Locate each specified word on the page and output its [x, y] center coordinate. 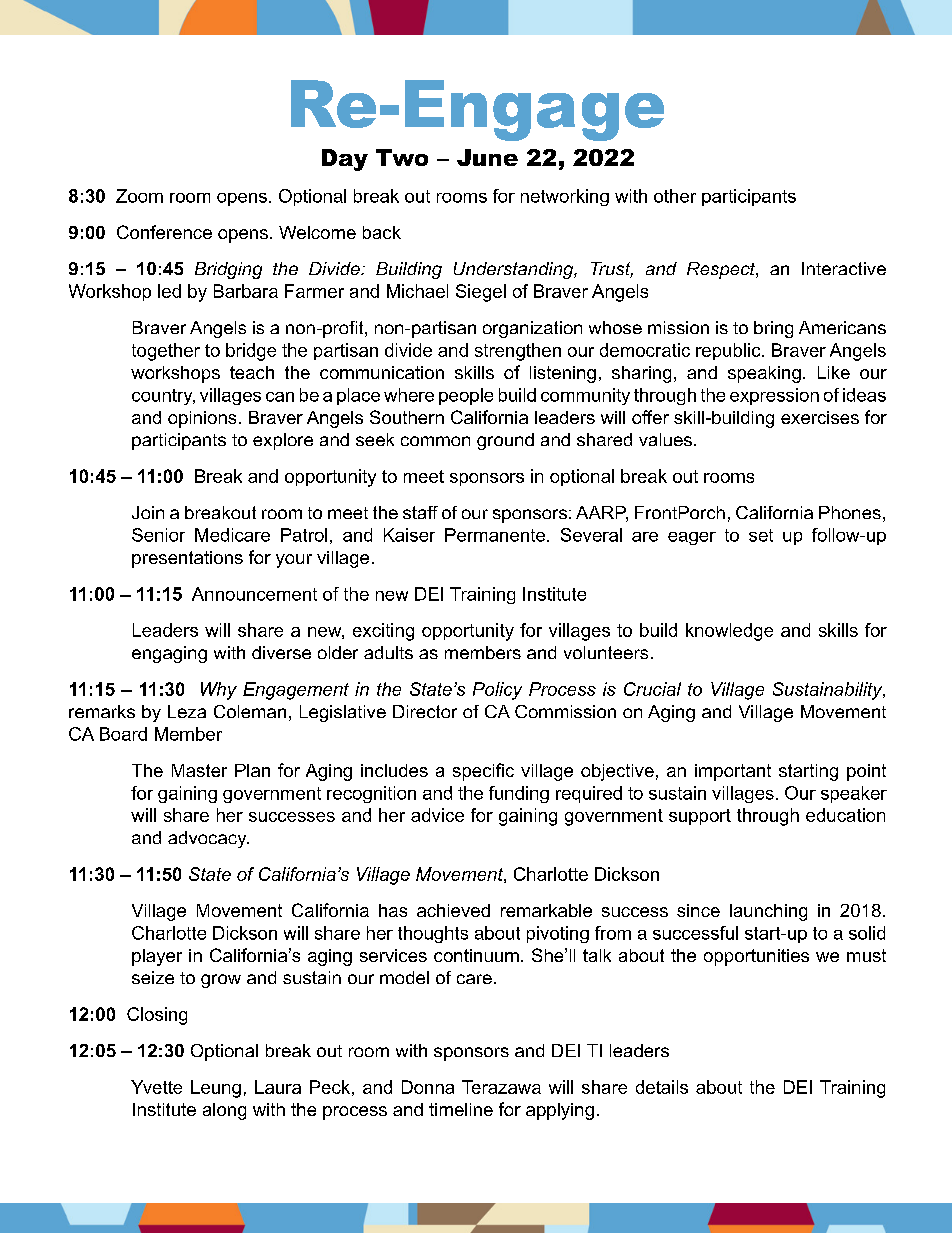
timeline [461, 1109]
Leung [216, 1089]
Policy [497, 691]
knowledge [729, 632]
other [675, 196]
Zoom [139, 196]
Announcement [254, 594]
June [487, 157]
